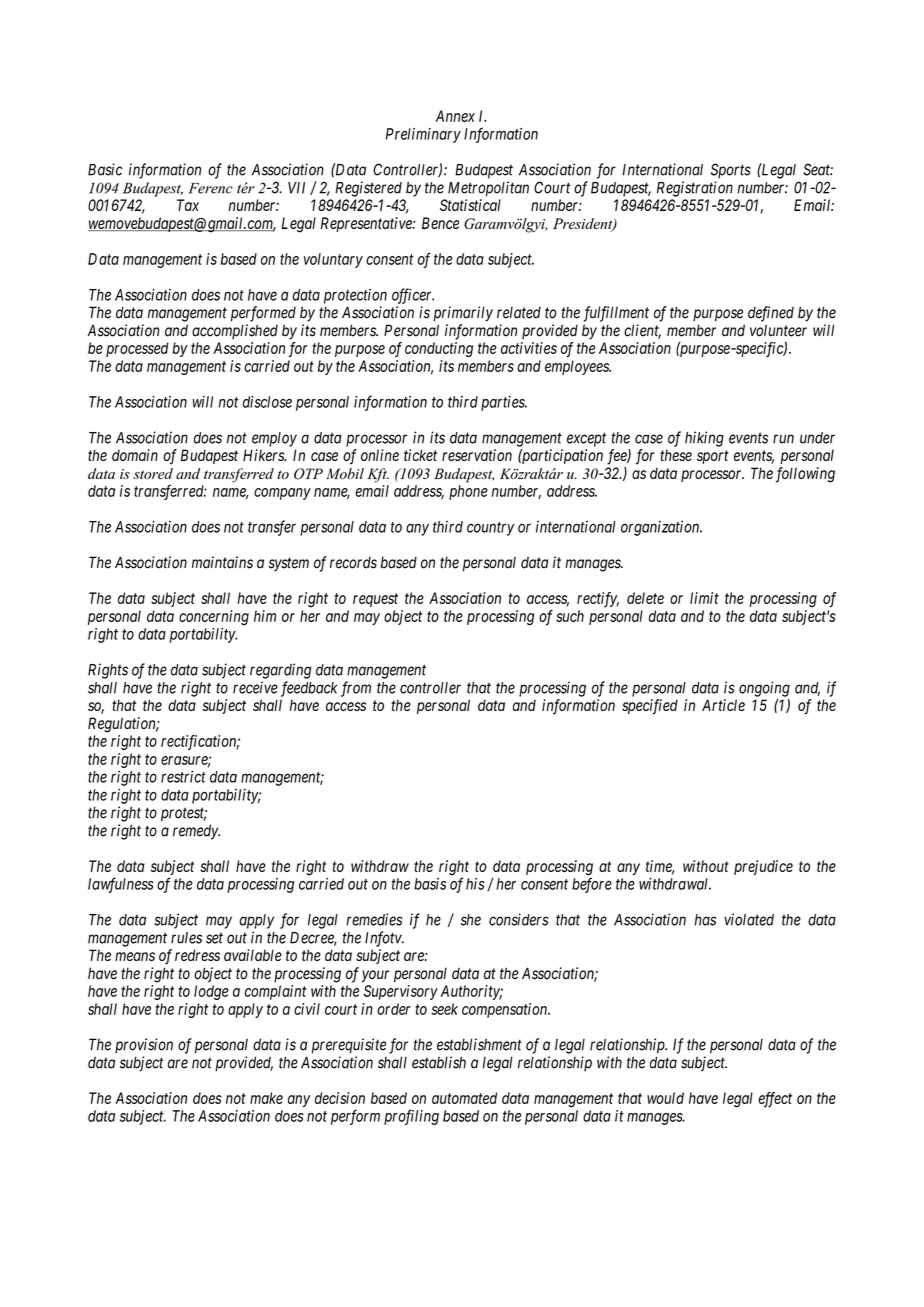  What do you see at coordinates (375, 600) in the document?
I see `request` at bounding box center [375, 600].
